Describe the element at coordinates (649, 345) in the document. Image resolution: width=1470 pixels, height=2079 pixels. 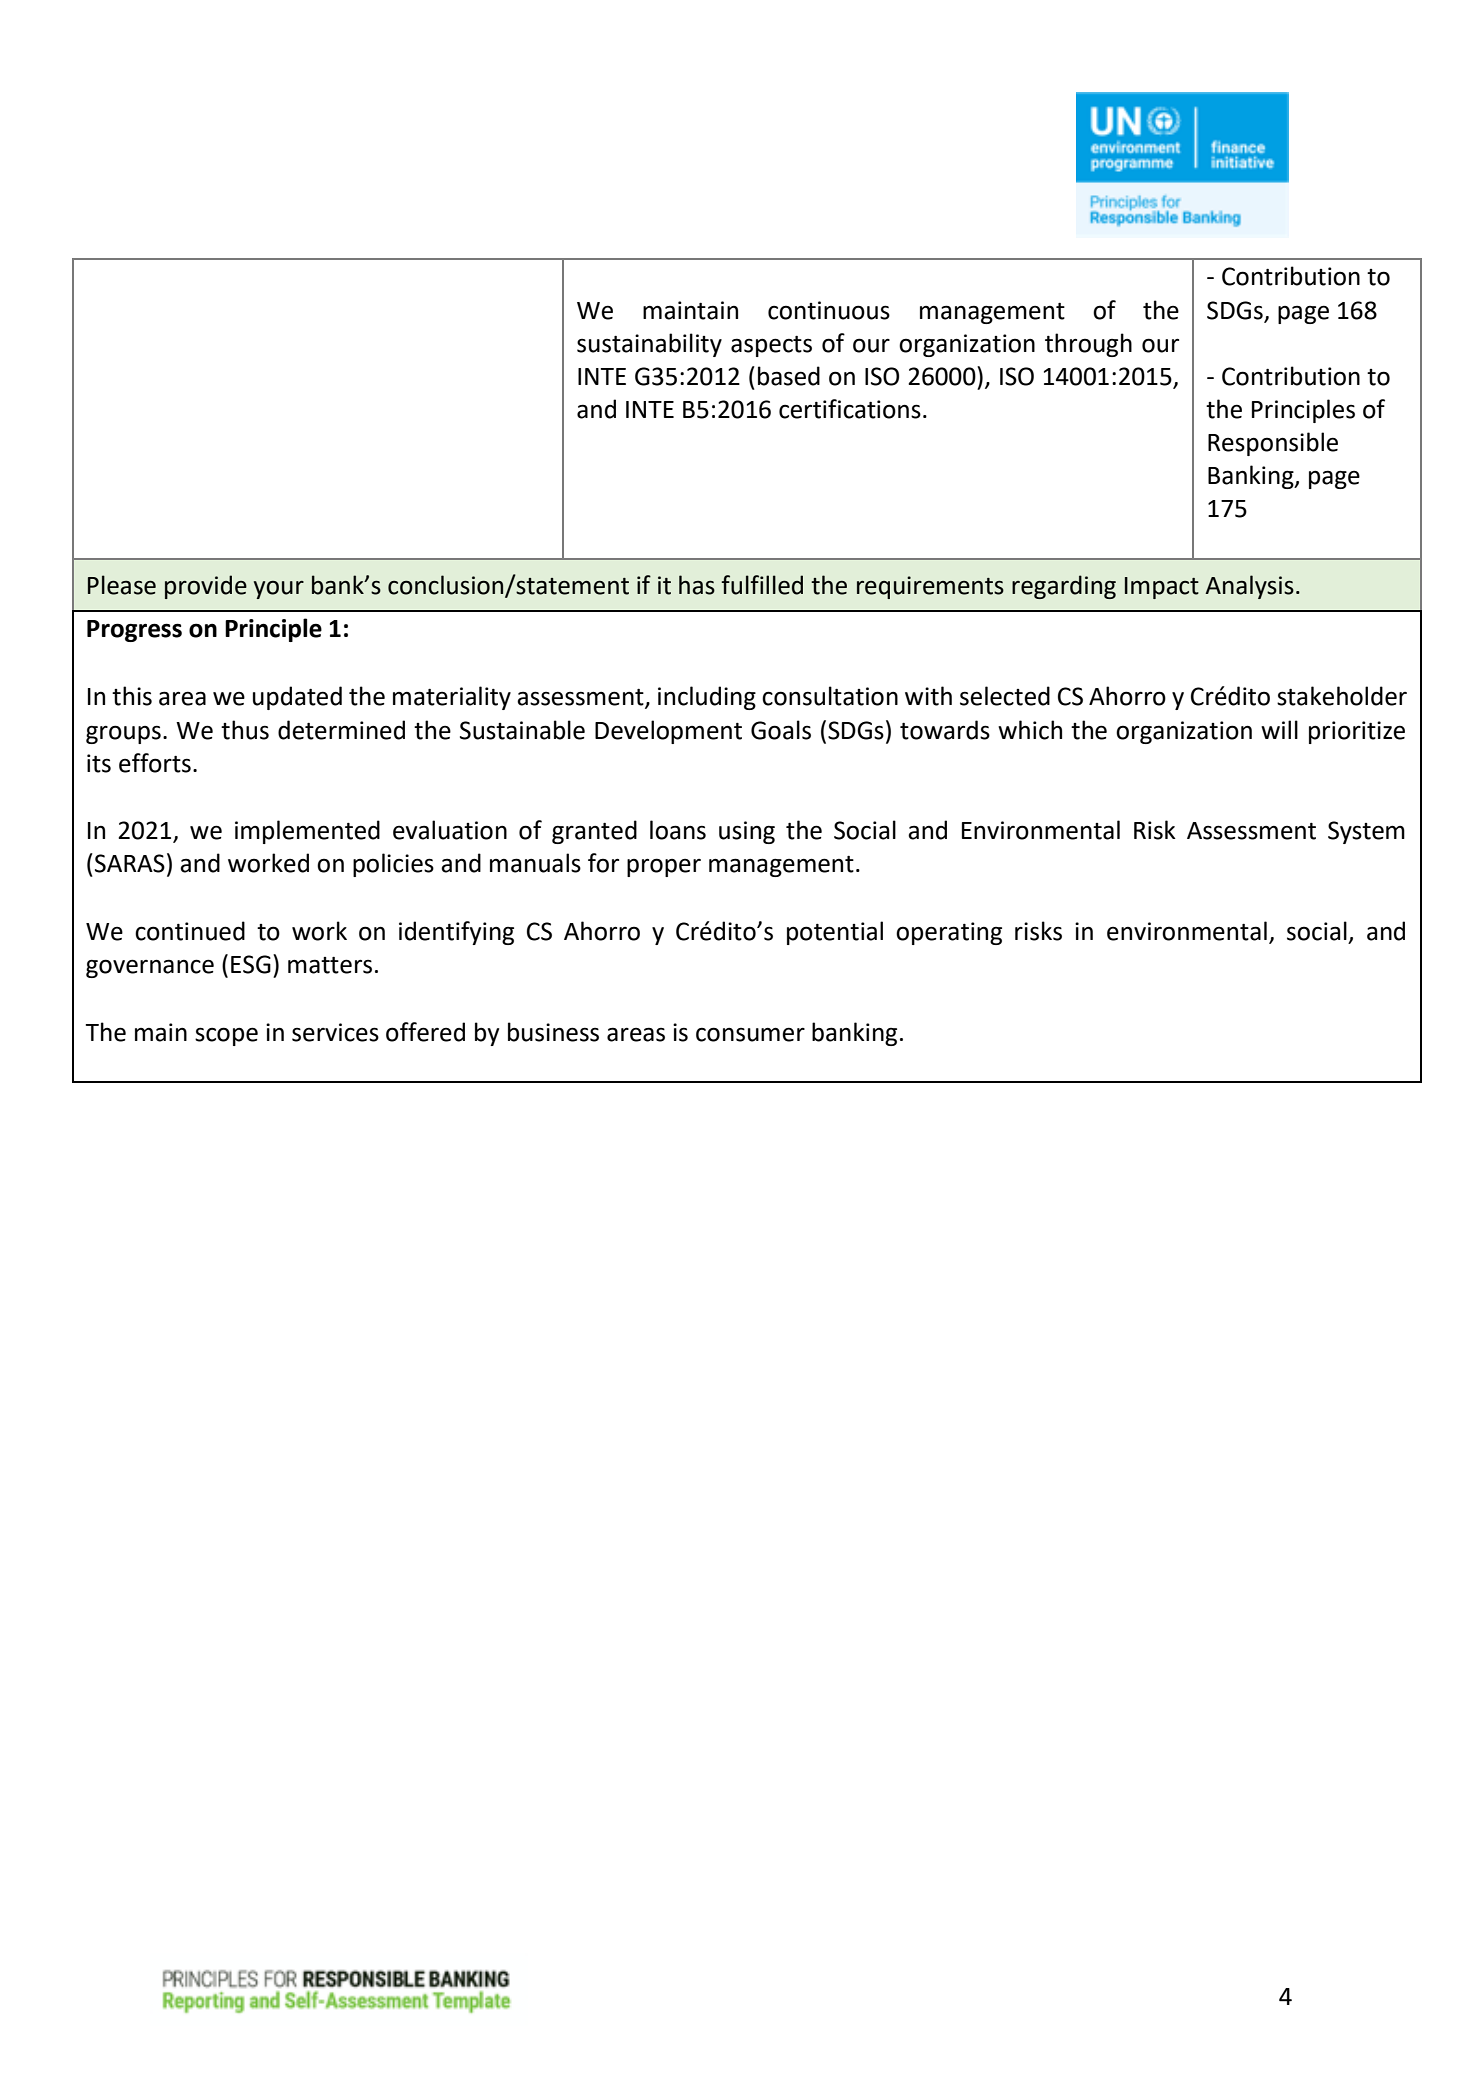
I see `sustainability` at that location.
